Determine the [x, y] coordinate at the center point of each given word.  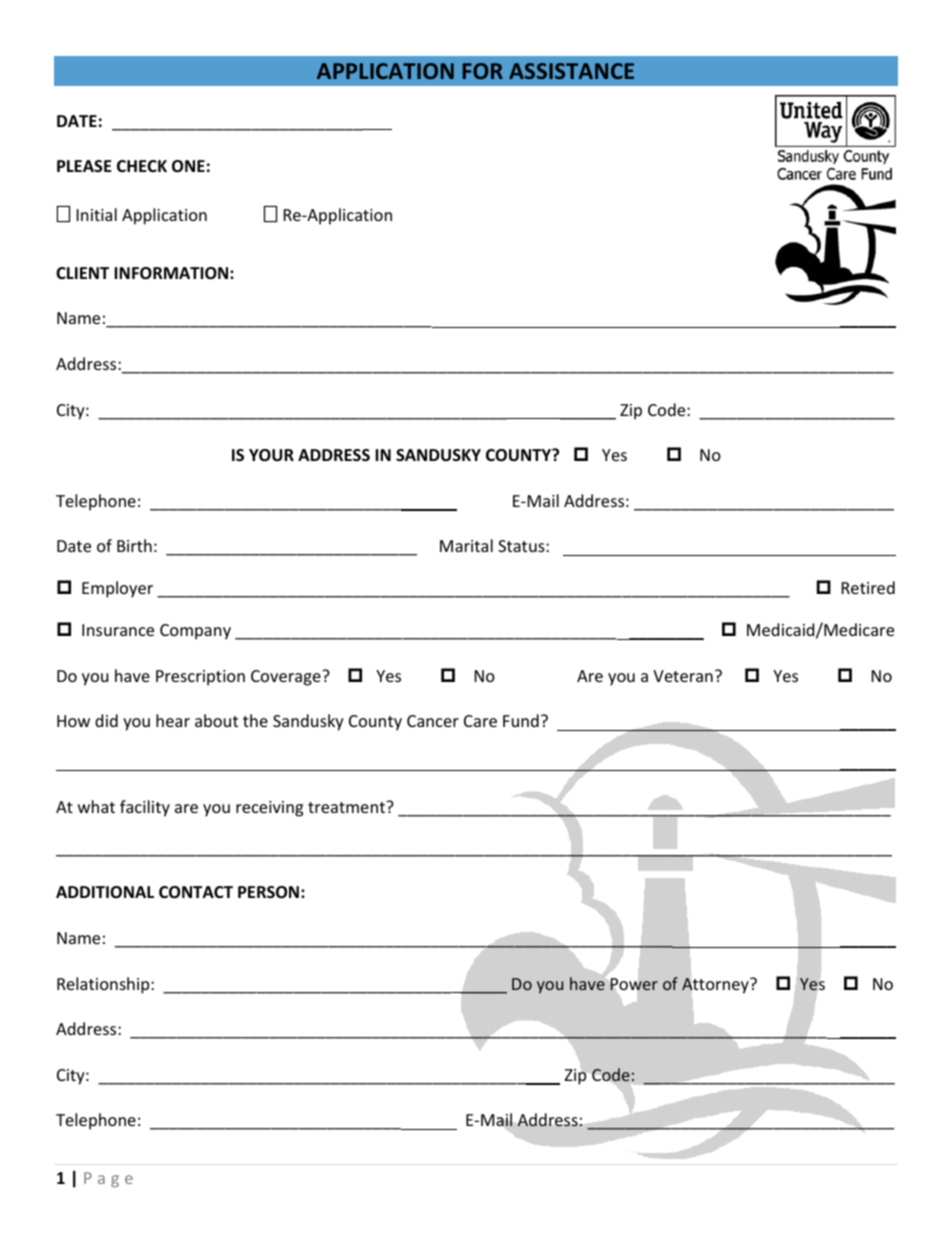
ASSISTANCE [571, 71]
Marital [466, 545]
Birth [134, 545]
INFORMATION [172, 273]
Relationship [104, 985]
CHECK [142, 166]
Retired [868, 587]
